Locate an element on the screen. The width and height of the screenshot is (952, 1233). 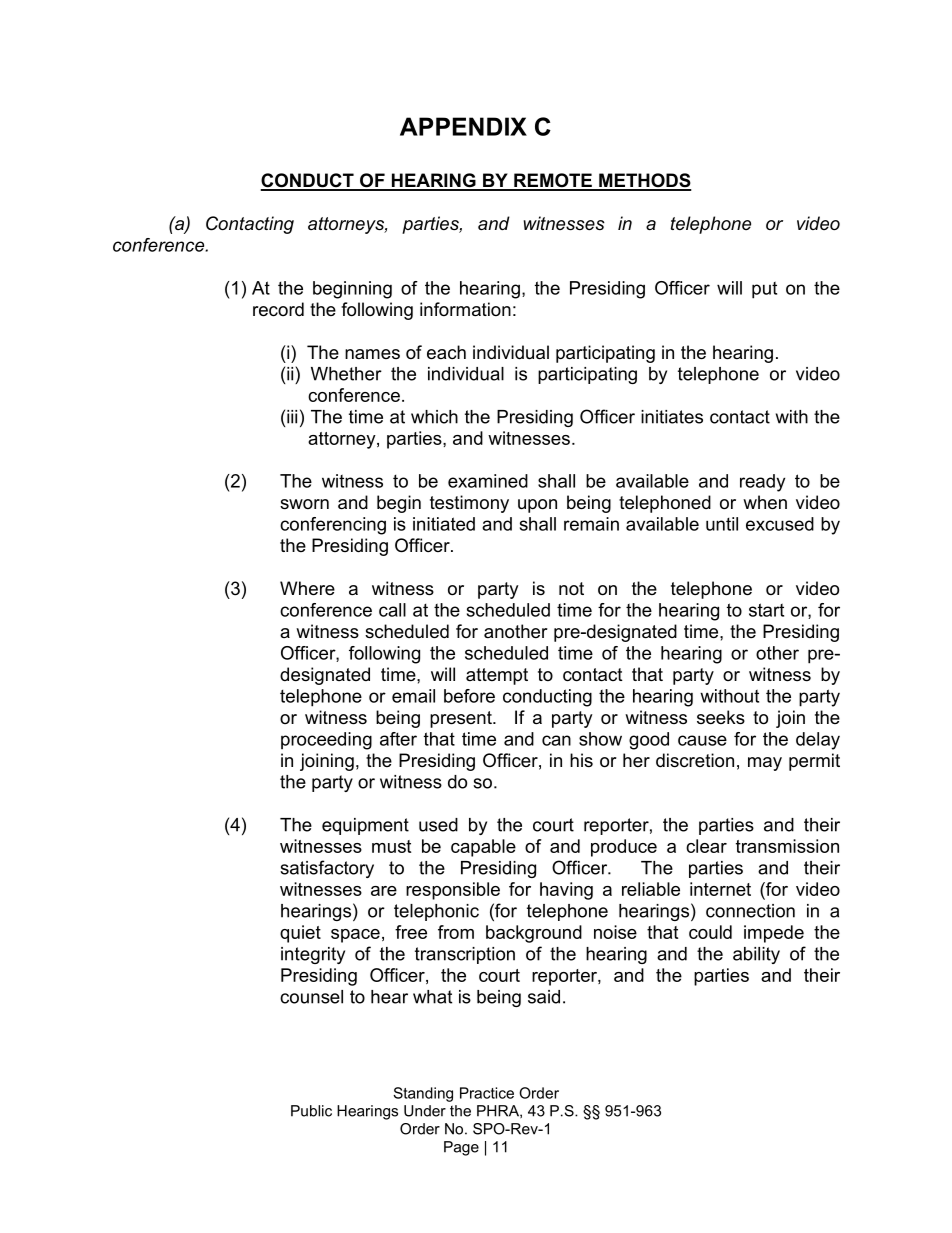
call is located at coordinates (392, 610).
